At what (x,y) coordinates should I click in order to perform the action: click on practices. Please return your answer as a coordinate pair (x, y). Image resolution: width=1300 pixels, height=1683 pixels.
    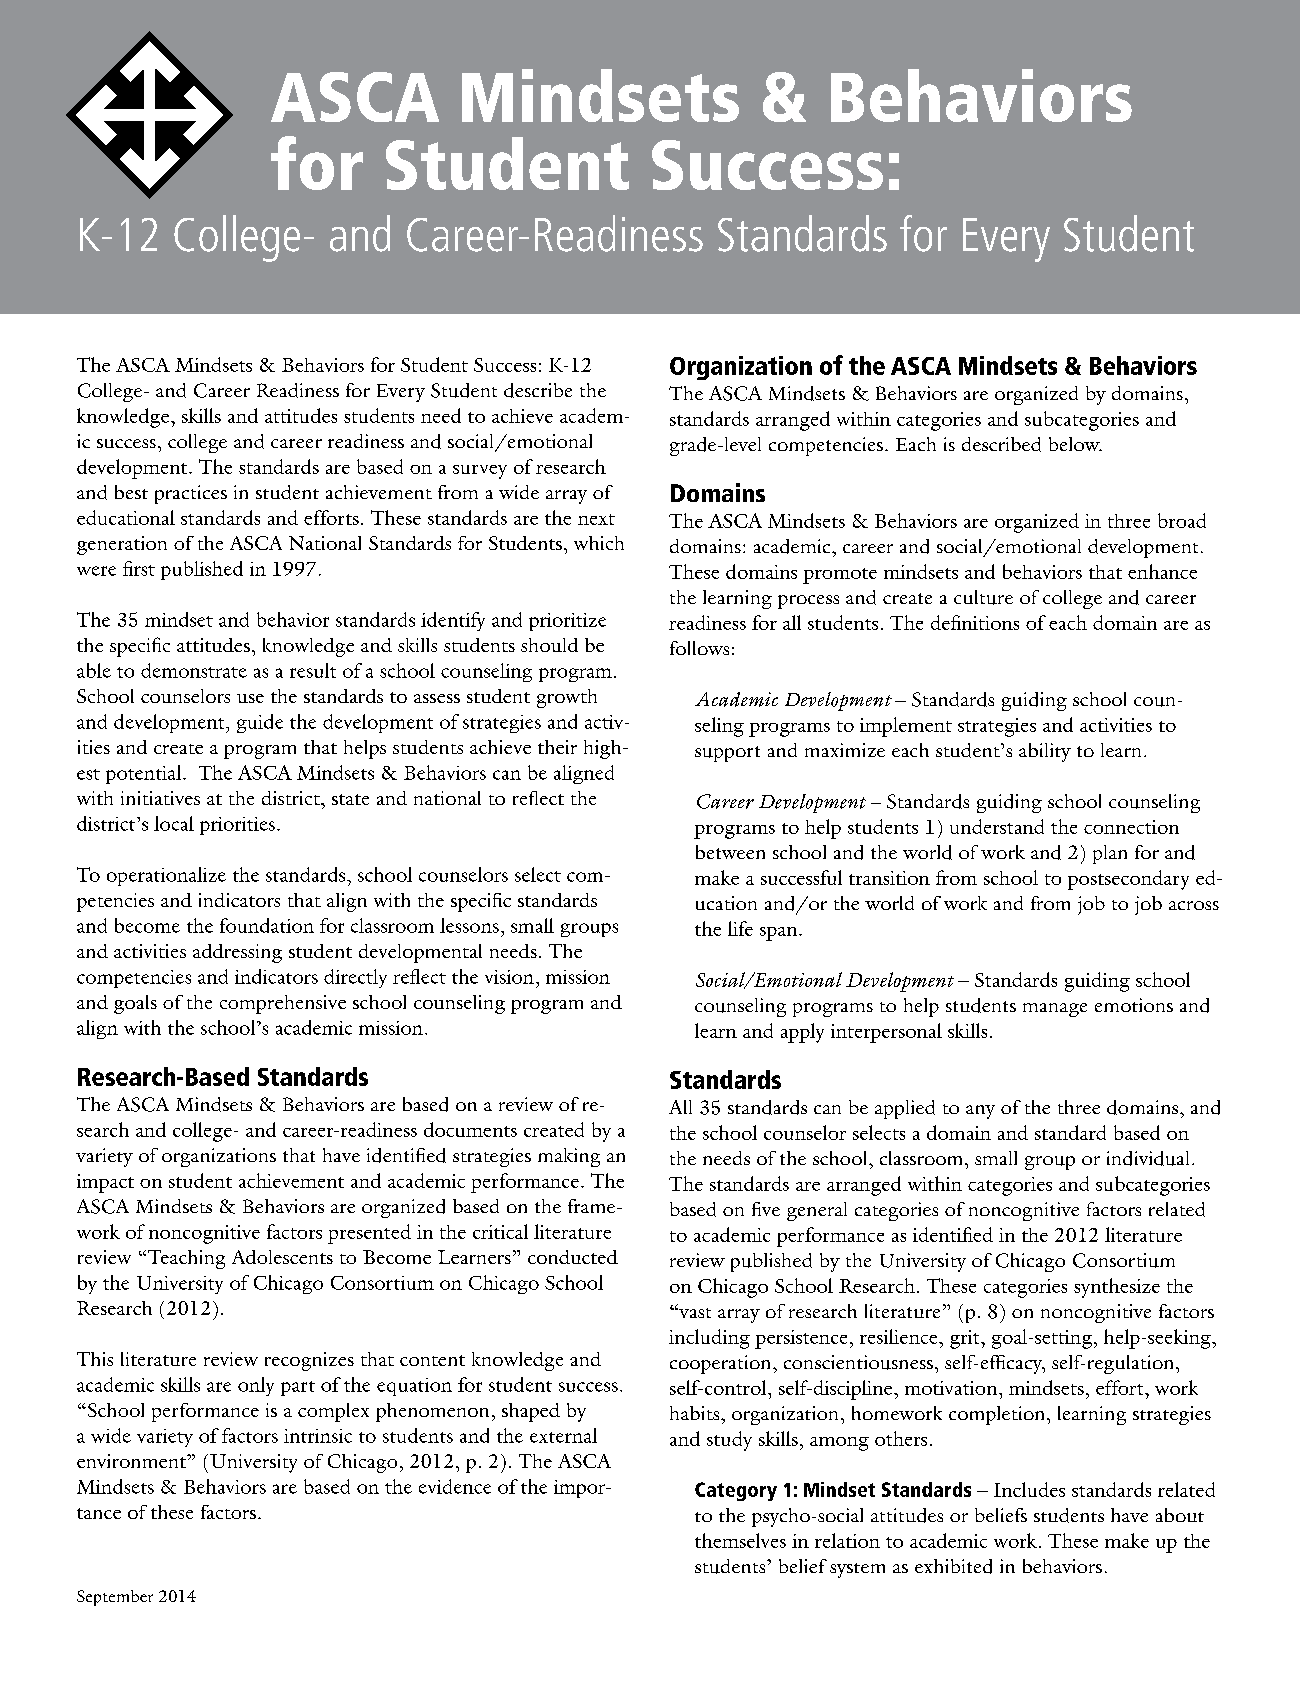
    Looking at the image, I should click on (191, 494).
